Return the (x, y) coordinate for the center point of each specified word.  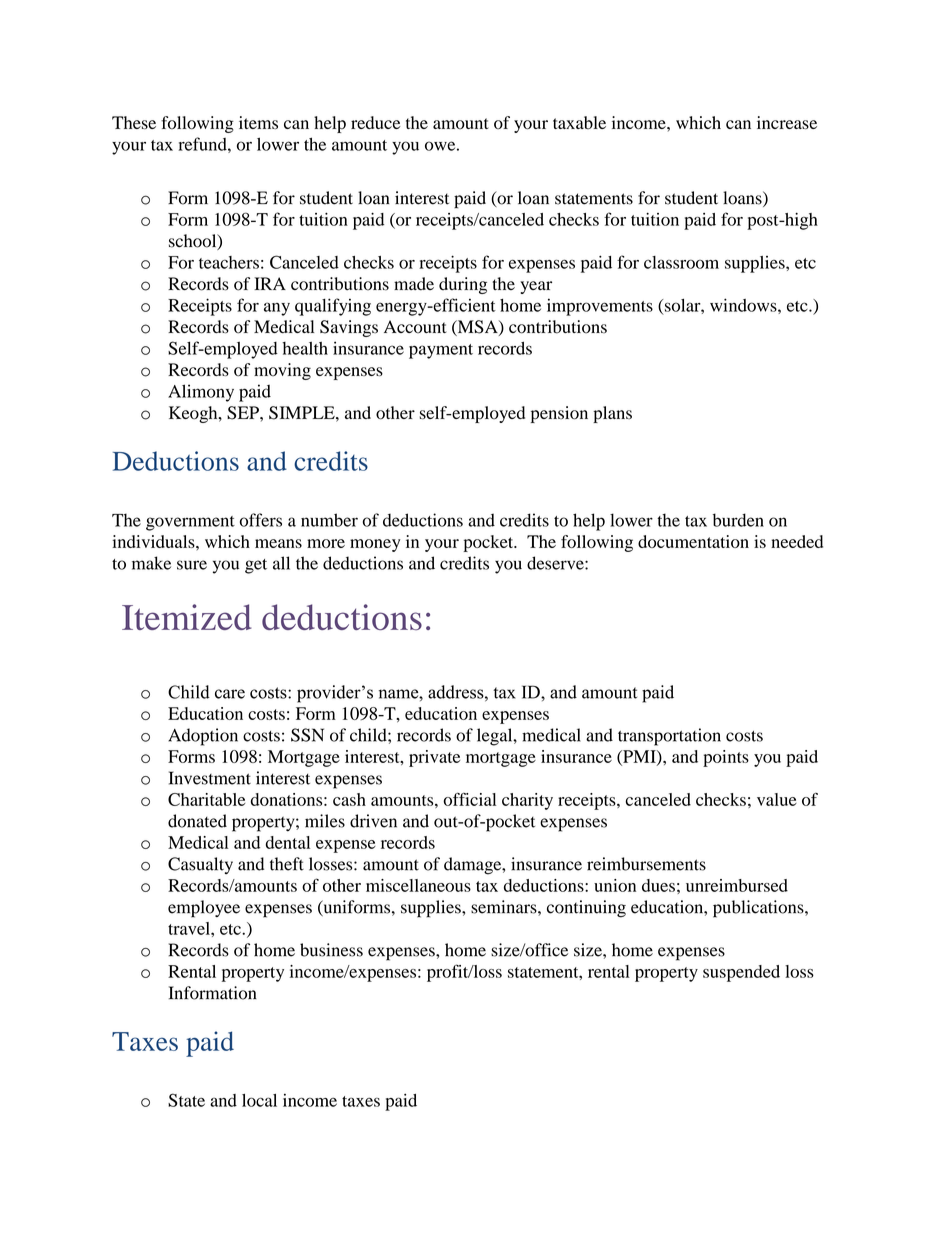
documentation (693, 541)
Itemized (187, 617)
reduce (375, 122)
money (375, 545)
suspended (741, 973)
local (259, 1100)
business (331, 950)
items (258, 122)
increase (787, 122)
